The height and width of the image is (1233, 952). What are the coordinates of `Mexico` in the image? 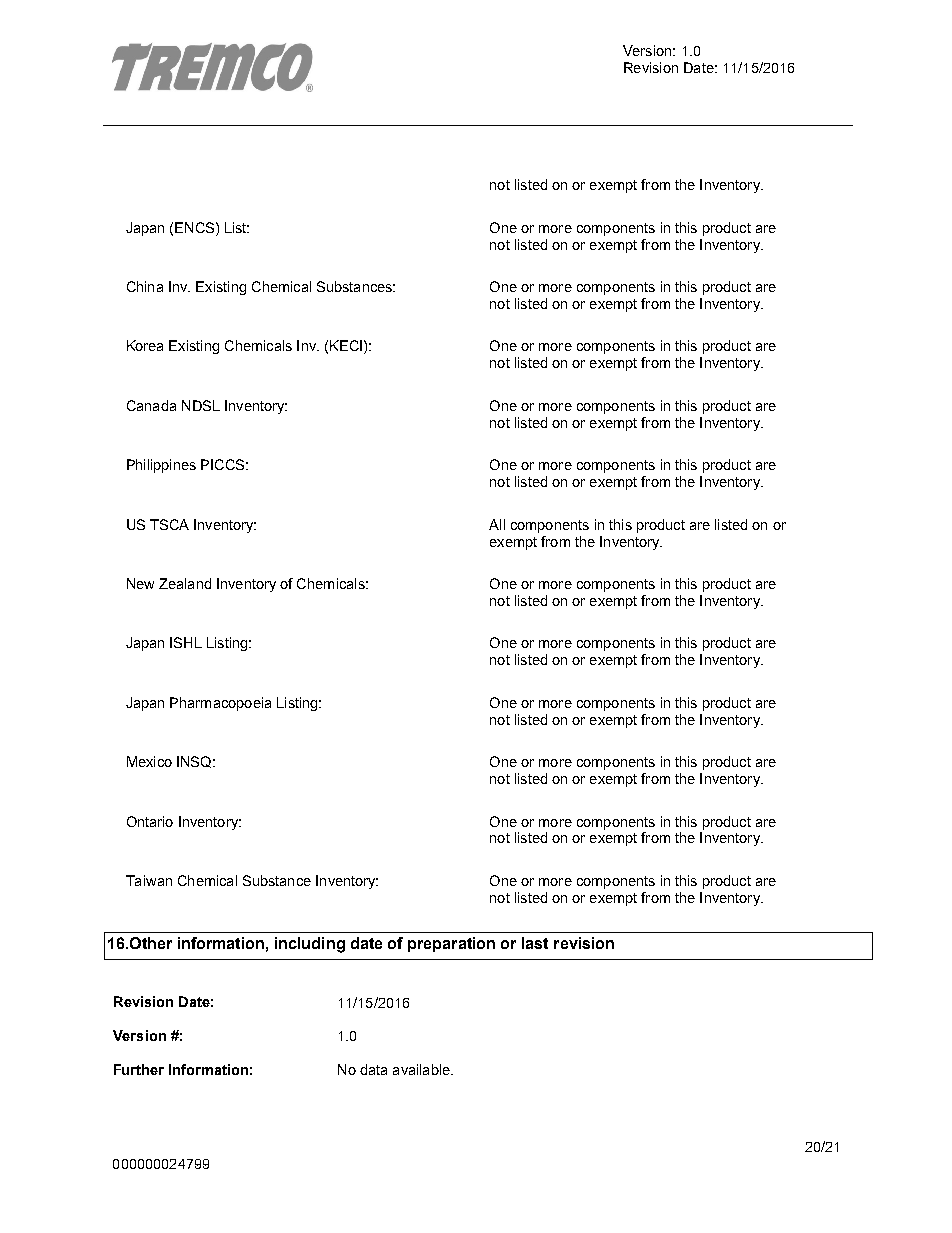 It's located at (149, 761).
